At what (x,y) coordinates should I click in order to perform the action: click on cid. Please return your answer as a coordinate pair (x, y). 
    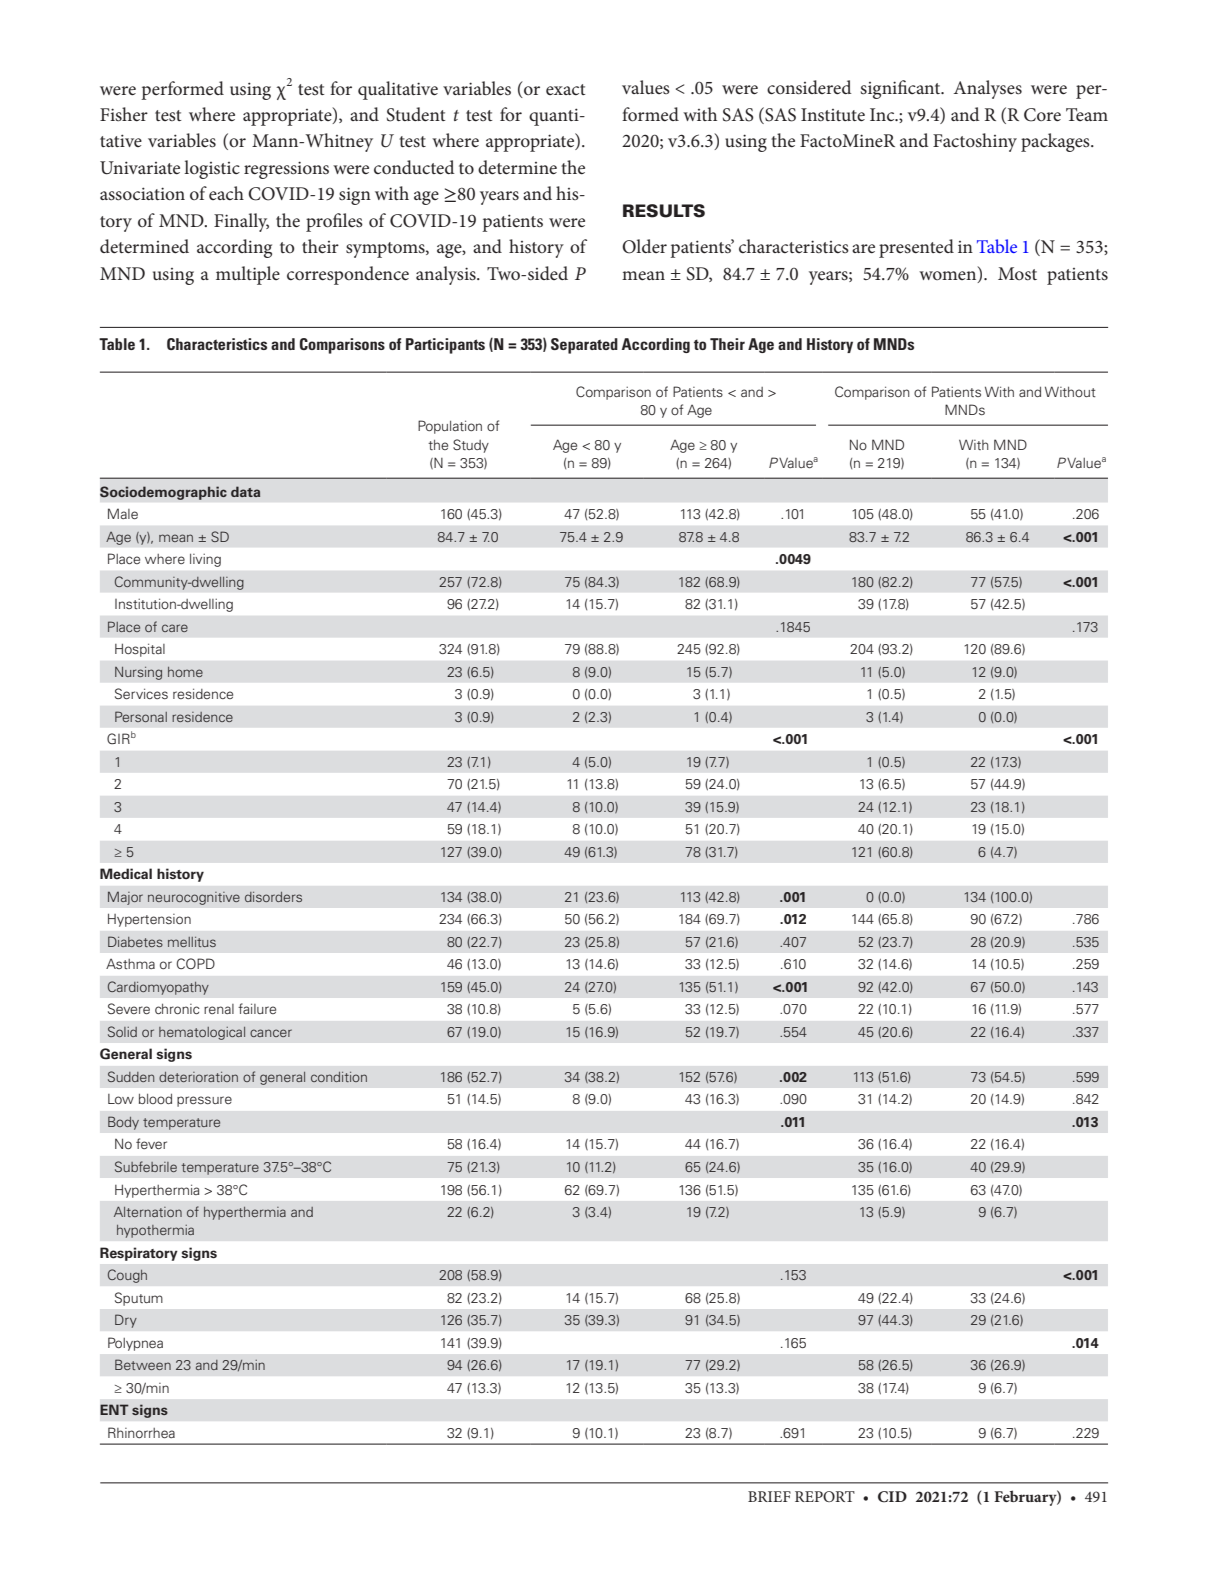
    Looking at the image, I should click on (892, 1497).
